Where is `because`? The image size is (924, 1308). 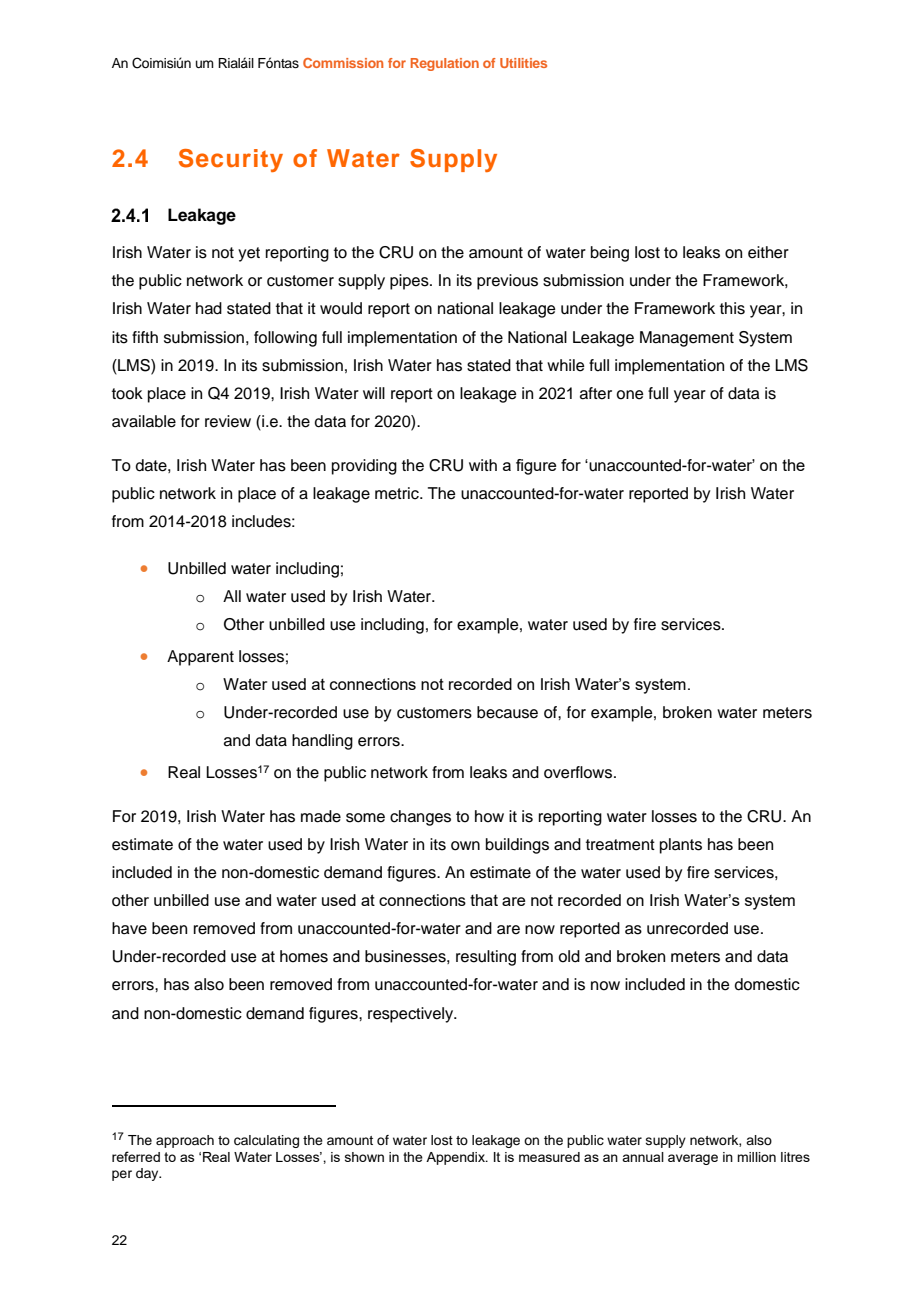 because is located at coordinates (507, 712).
